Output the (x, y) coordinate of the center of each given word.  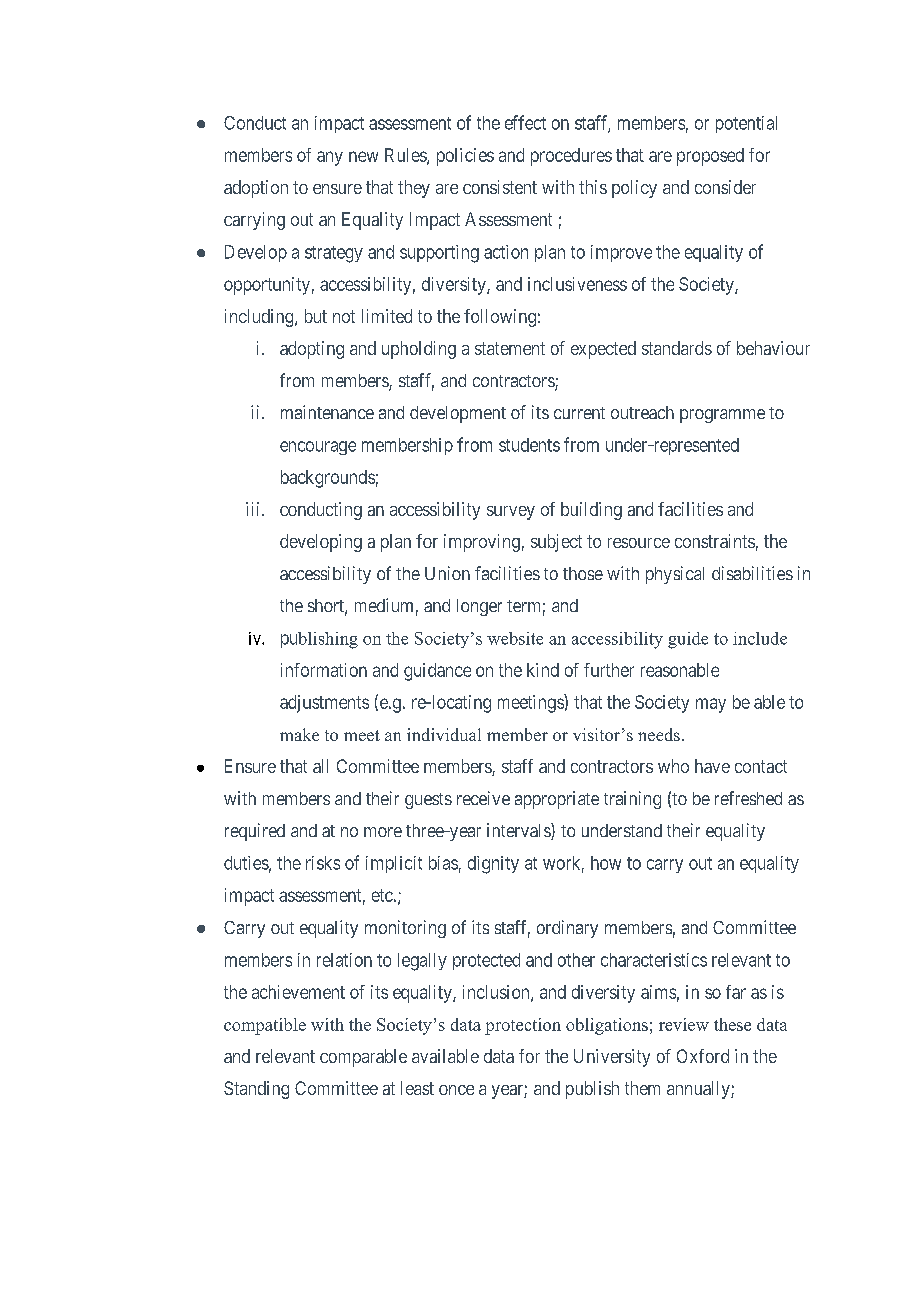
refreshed (748, 798)
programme (722, 416)
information (324, 670)
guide (688, 640)
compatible (265, 1026)
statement (510, 348)
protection (523, 1026)
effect (525, 122)
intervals (519, 831)
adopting (312, 350)
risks (323, 863)
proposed (710, 157)
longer (479, 607)
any (330, 158)
